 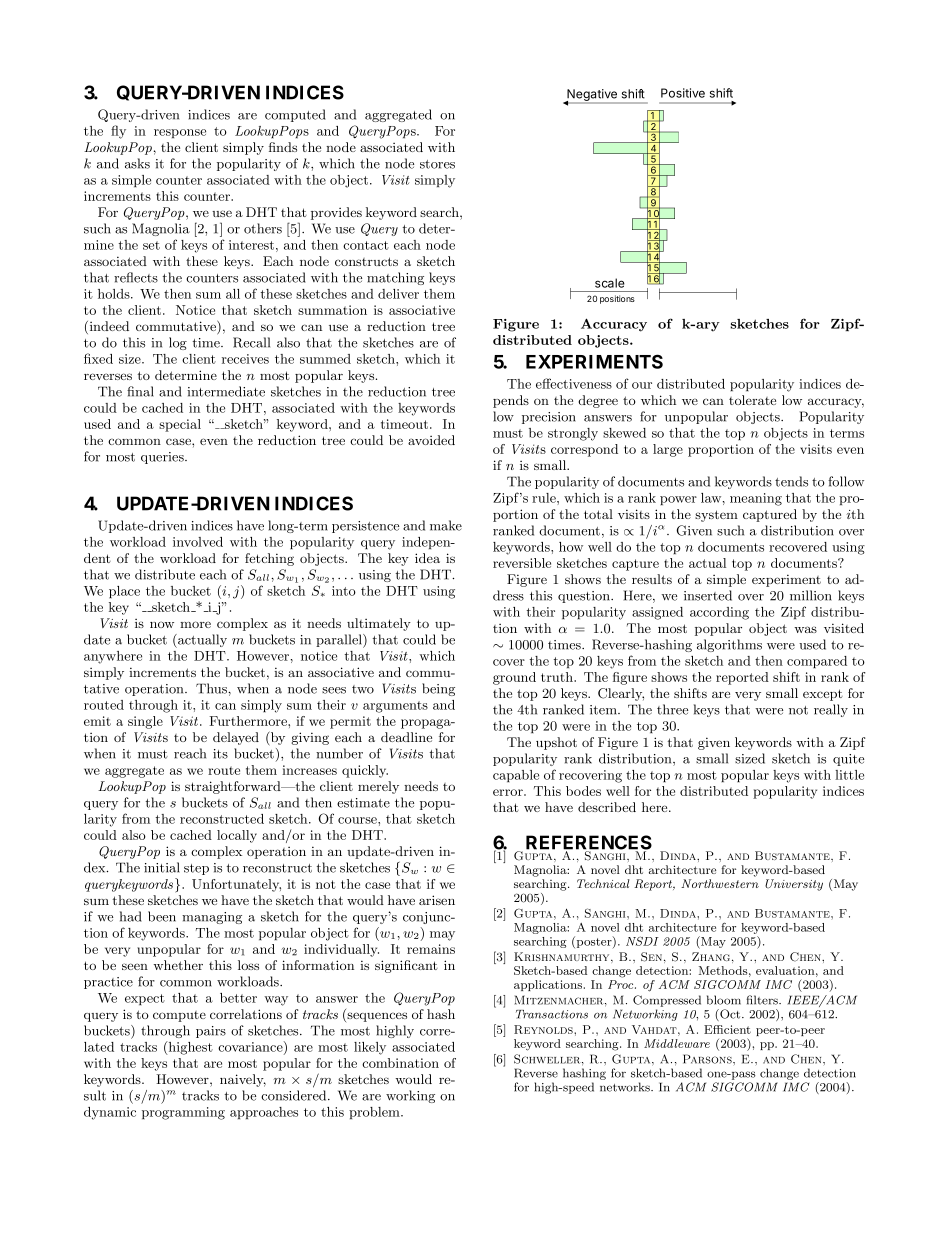 What do you see at coordinates (145, 722) in the screenshot?
I see `single` at bounding box center [145, 722].
